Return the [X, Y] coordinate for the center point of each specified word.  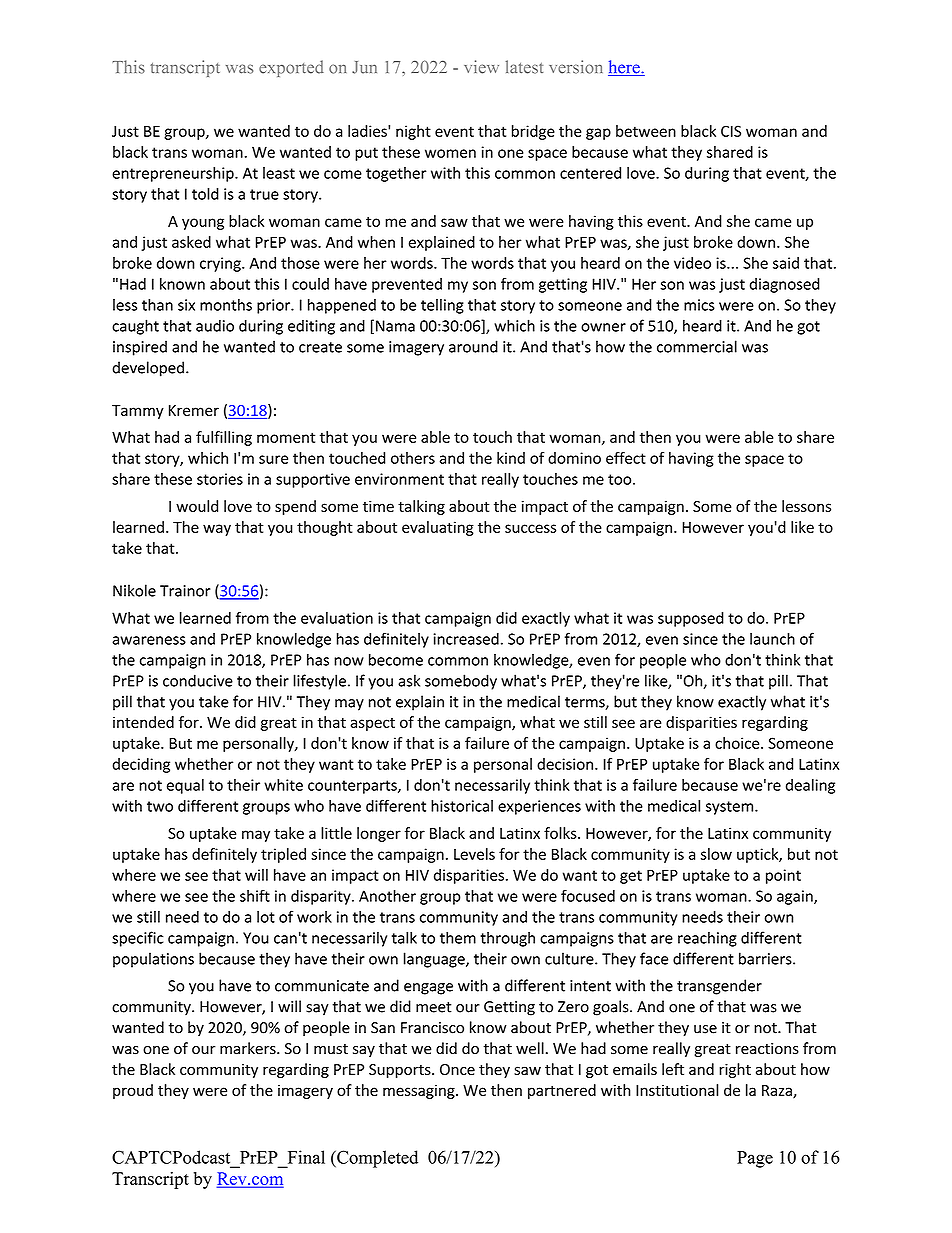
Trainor [185, 591]
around [473, 346]
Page [755, 1159]
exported [291, 68]
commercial [697, 346]
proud [133, 1091]
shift [255, 896]
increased [466, 639]
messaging [420, 1091]
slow [716, 854]
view [481, 67]
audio [215, 325]
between [646, 131]
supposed [691, 619]
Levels [474, 854]
